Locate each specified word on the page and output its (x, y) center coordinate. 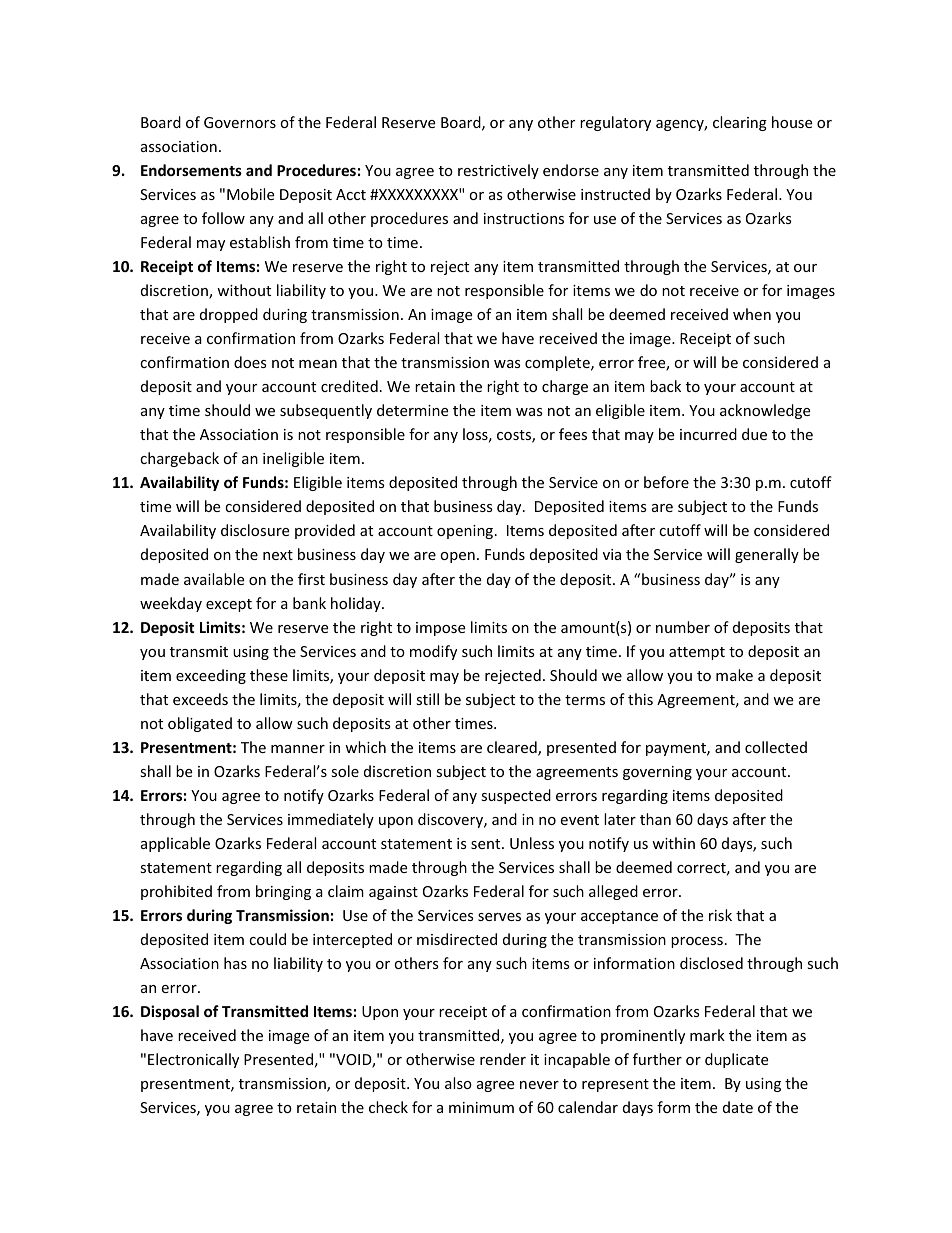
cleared (513, 748)
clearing (740, 123)
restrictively (498, 171)
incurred (708, 434)
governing (657, 773)
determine (412, 410)
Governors (240, 122)
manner (298, 749)
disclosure (255, 530)
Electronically (193, 1060)
